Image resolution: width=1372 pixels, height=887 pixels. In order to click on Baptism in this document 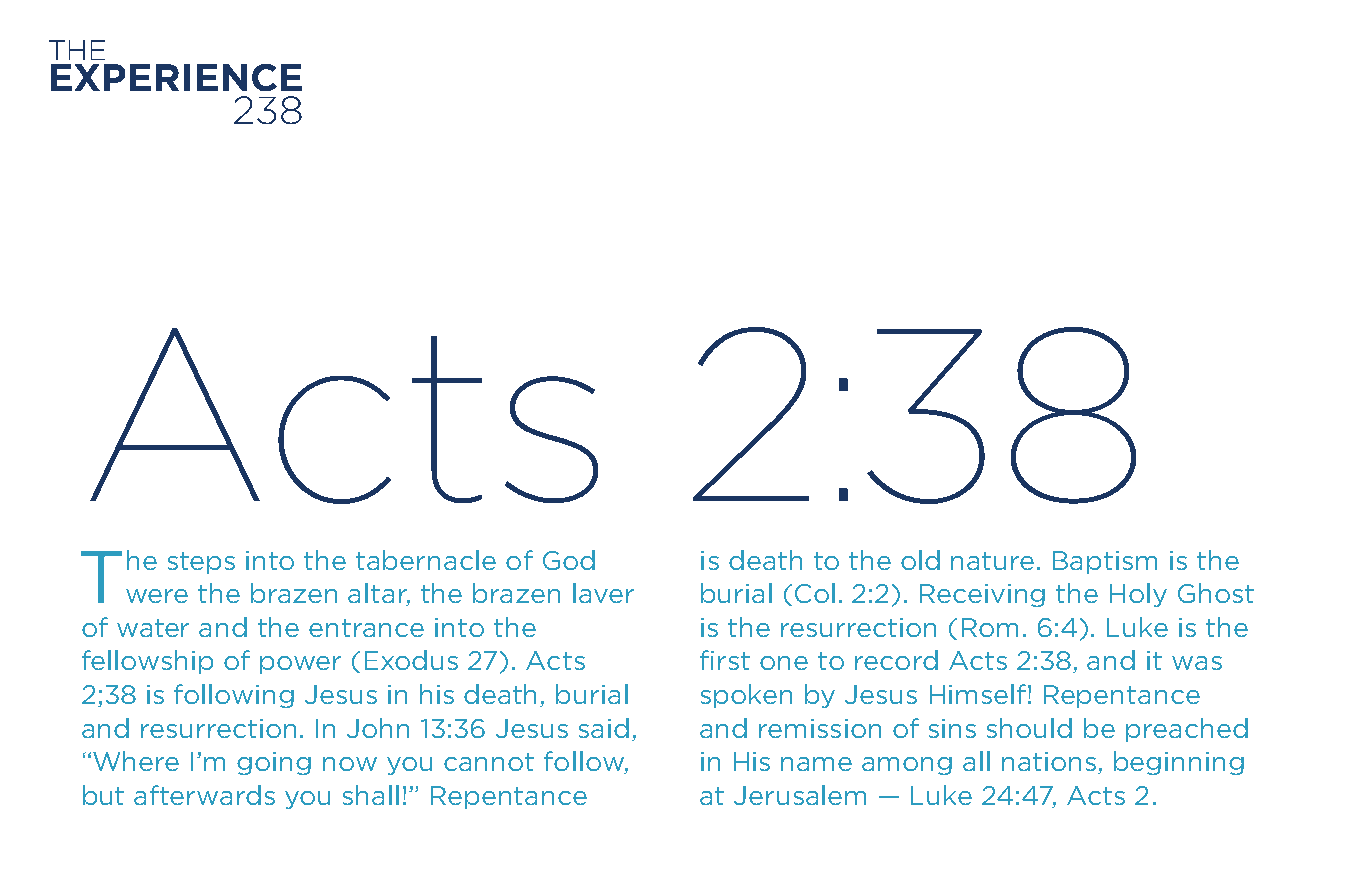, I will do `click(1105, 562)`.
